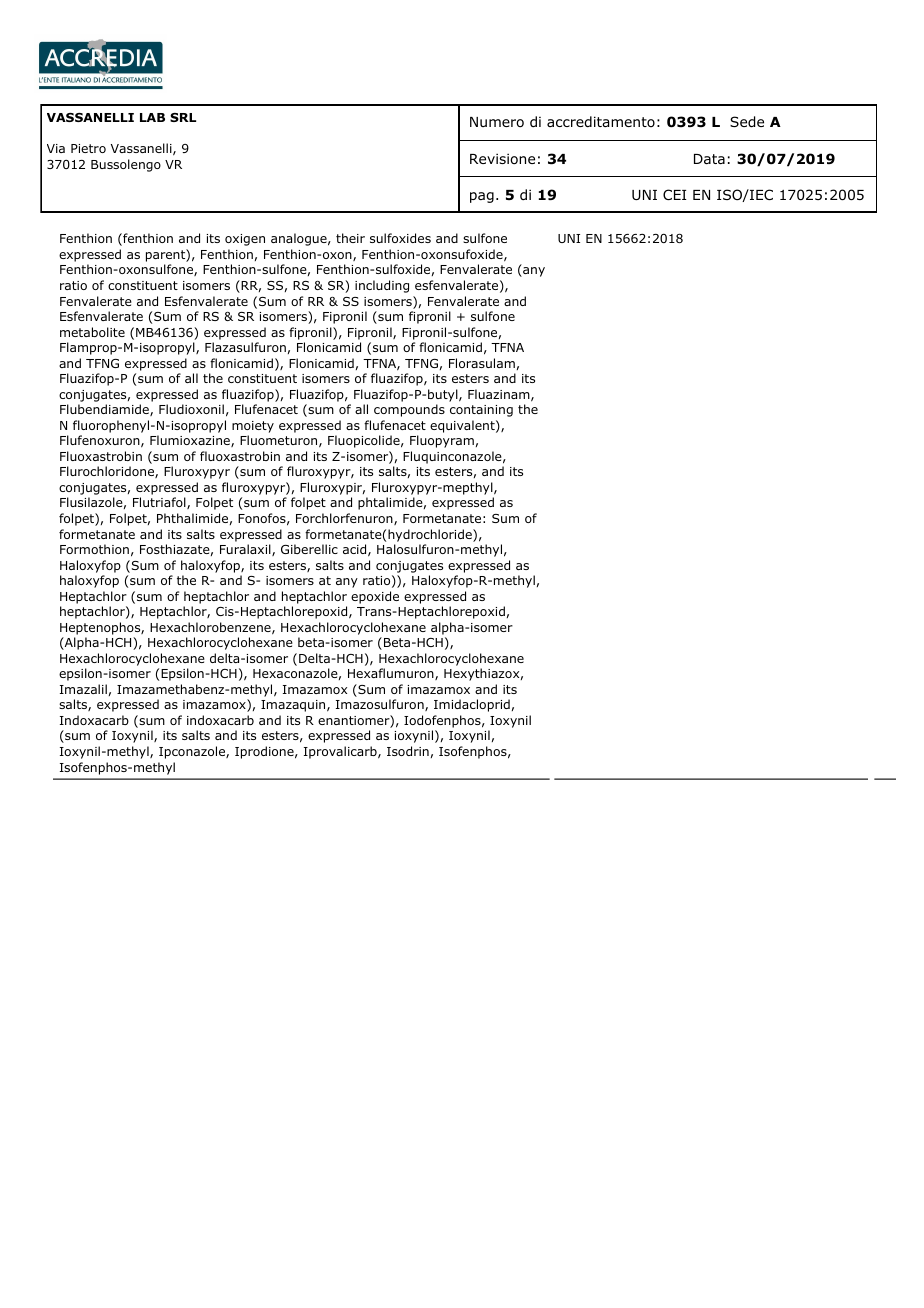  Describe the element at coordinates (245, 240) in the page. I see `oxigen` at that location.
